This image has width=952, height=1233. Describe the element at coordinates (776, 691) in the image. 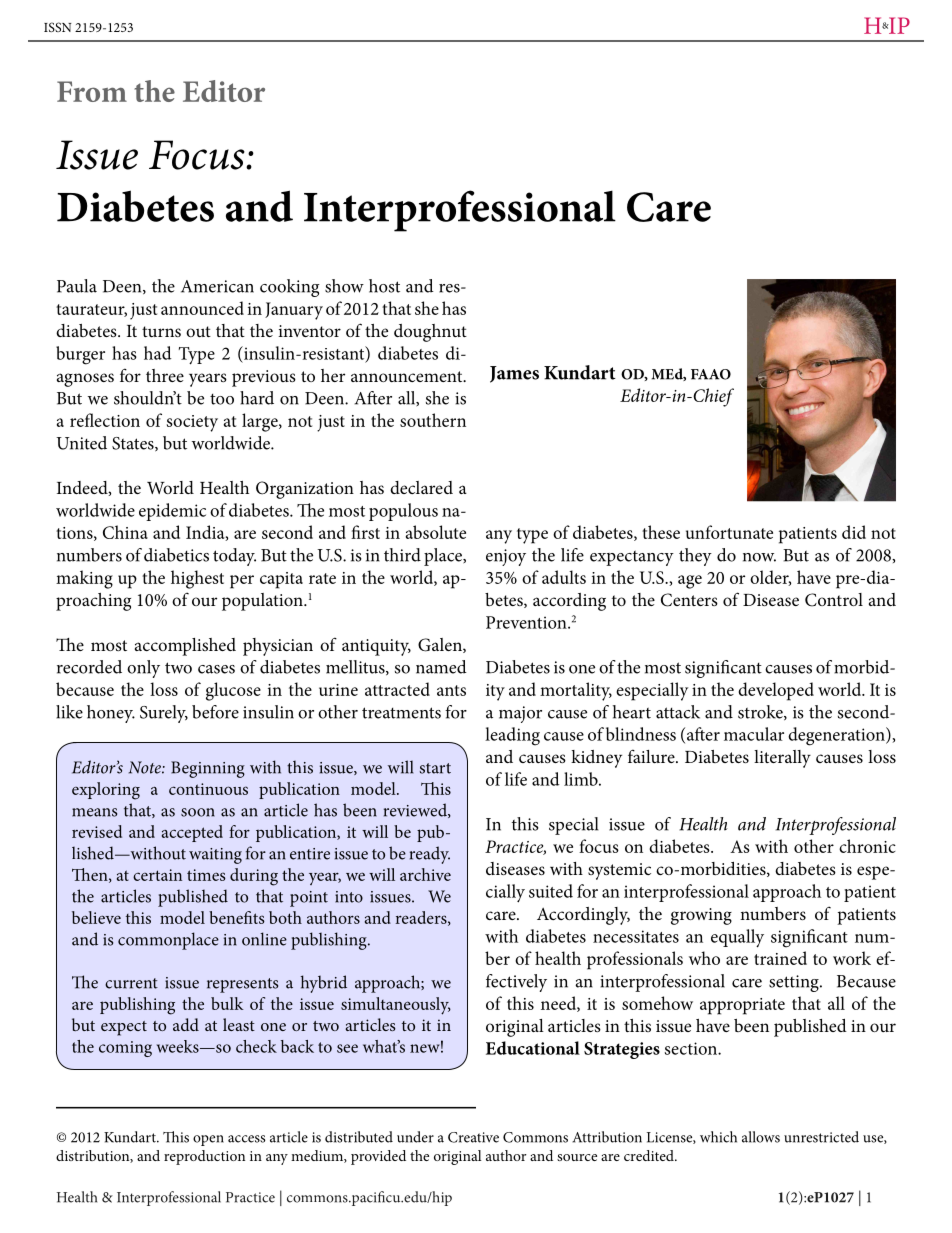

I see `developed` at that location.
